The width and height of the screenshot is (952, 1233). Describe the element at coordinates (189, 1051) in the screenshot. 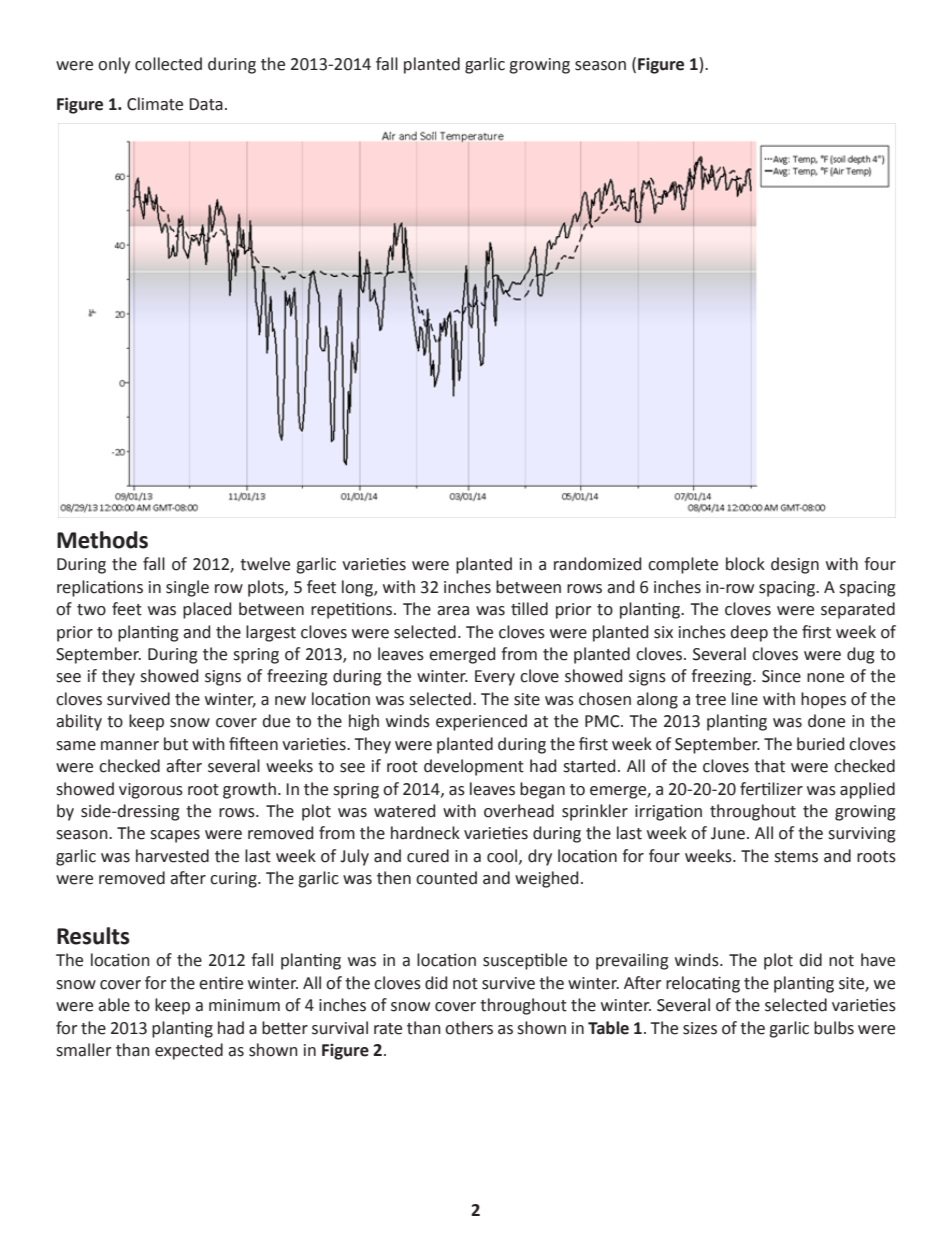

I see `expected` at that location.
